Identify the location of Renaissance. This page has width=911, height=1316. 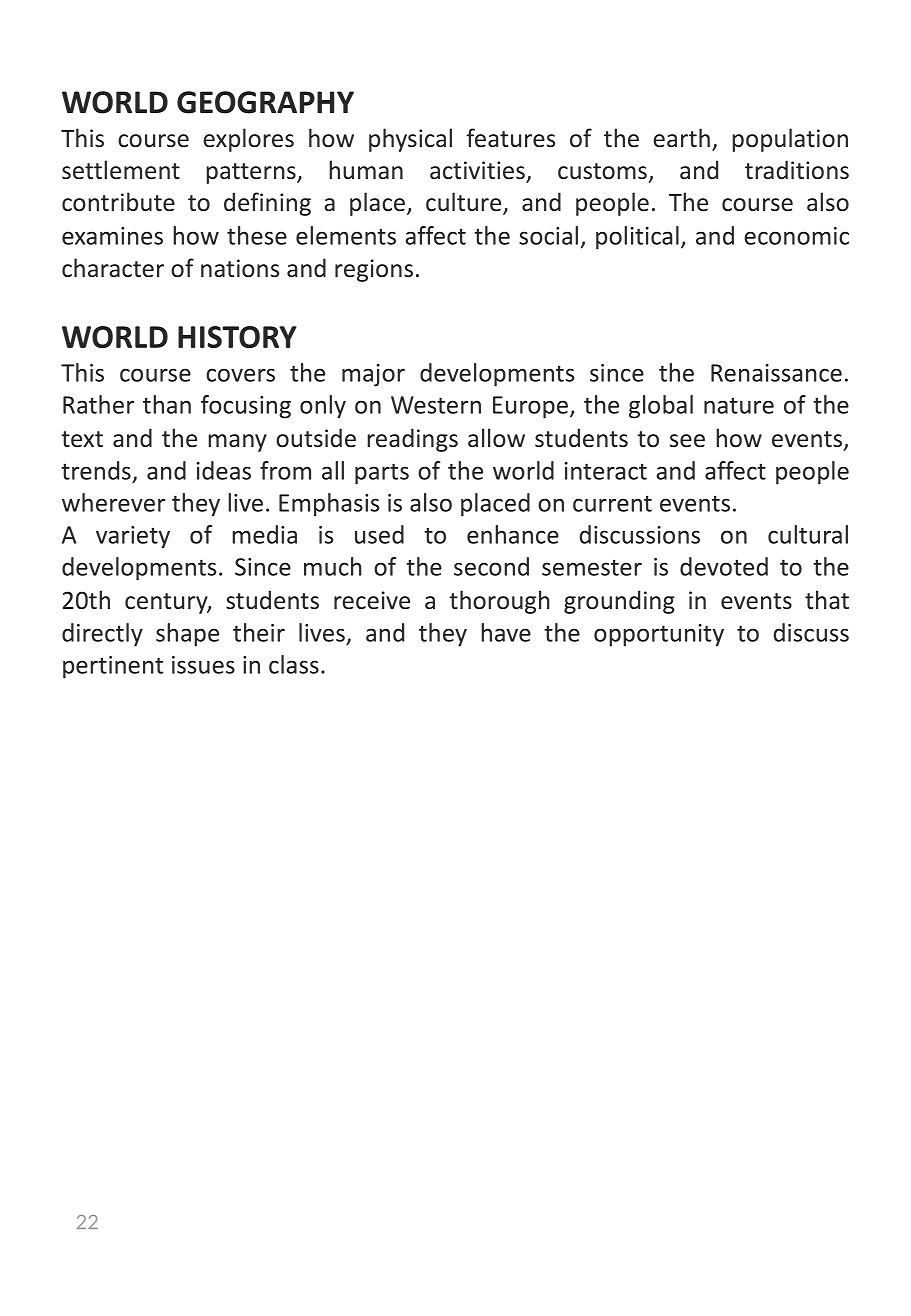
(776, 373).
